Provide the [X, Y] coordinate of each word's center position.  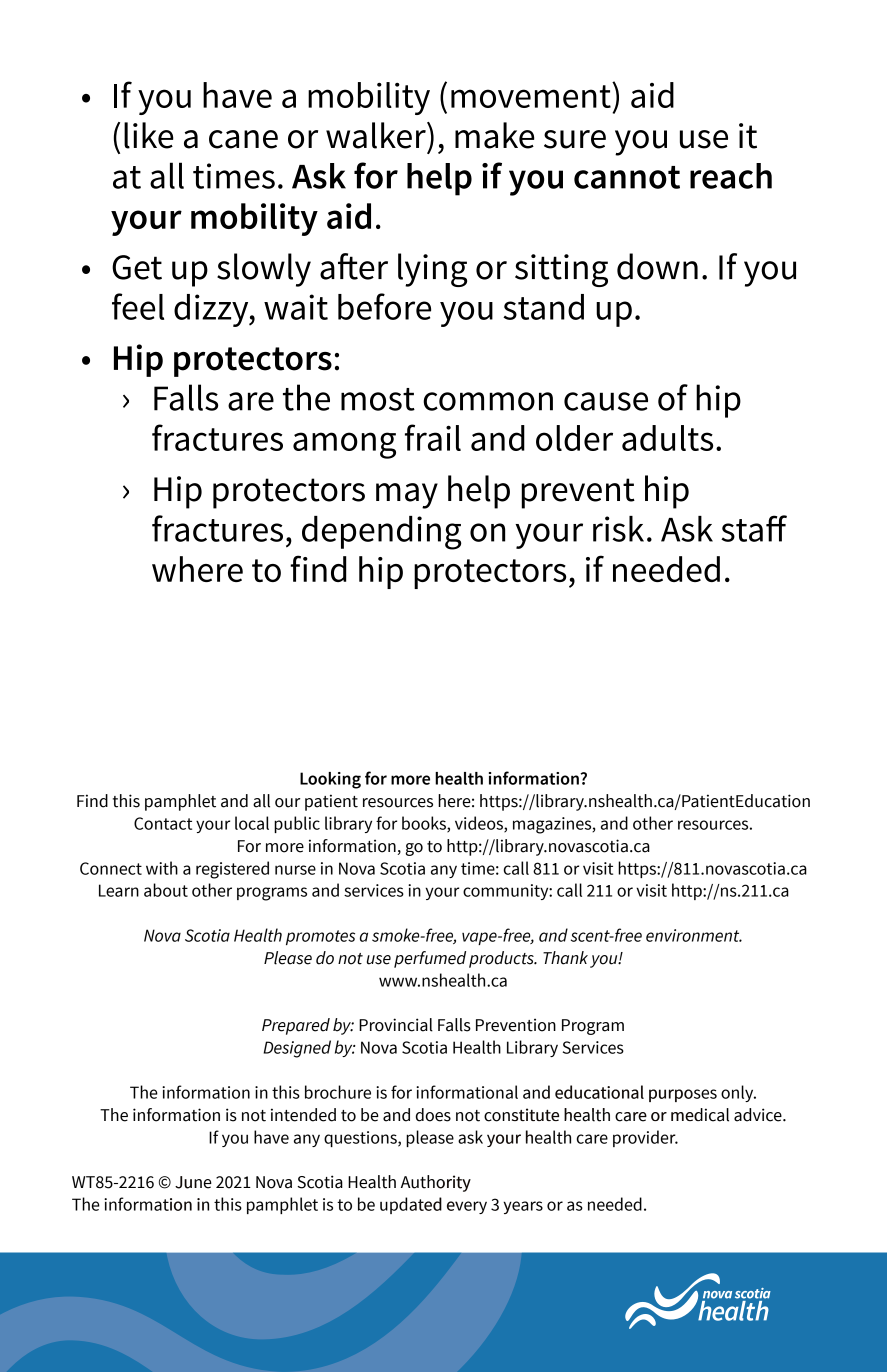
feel [138, 306]
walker [377, 135]
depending [381, 533]
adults [667, 438]
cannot [627, 177]
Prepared [296, 1026]
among [344, 445]
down [657, 266]
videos [480, 824]
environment [694, 935]
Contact [163, 823]
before [384, 306]
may [407, 496]
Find [92, 801]
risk [618, 529]
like [149, 135]
